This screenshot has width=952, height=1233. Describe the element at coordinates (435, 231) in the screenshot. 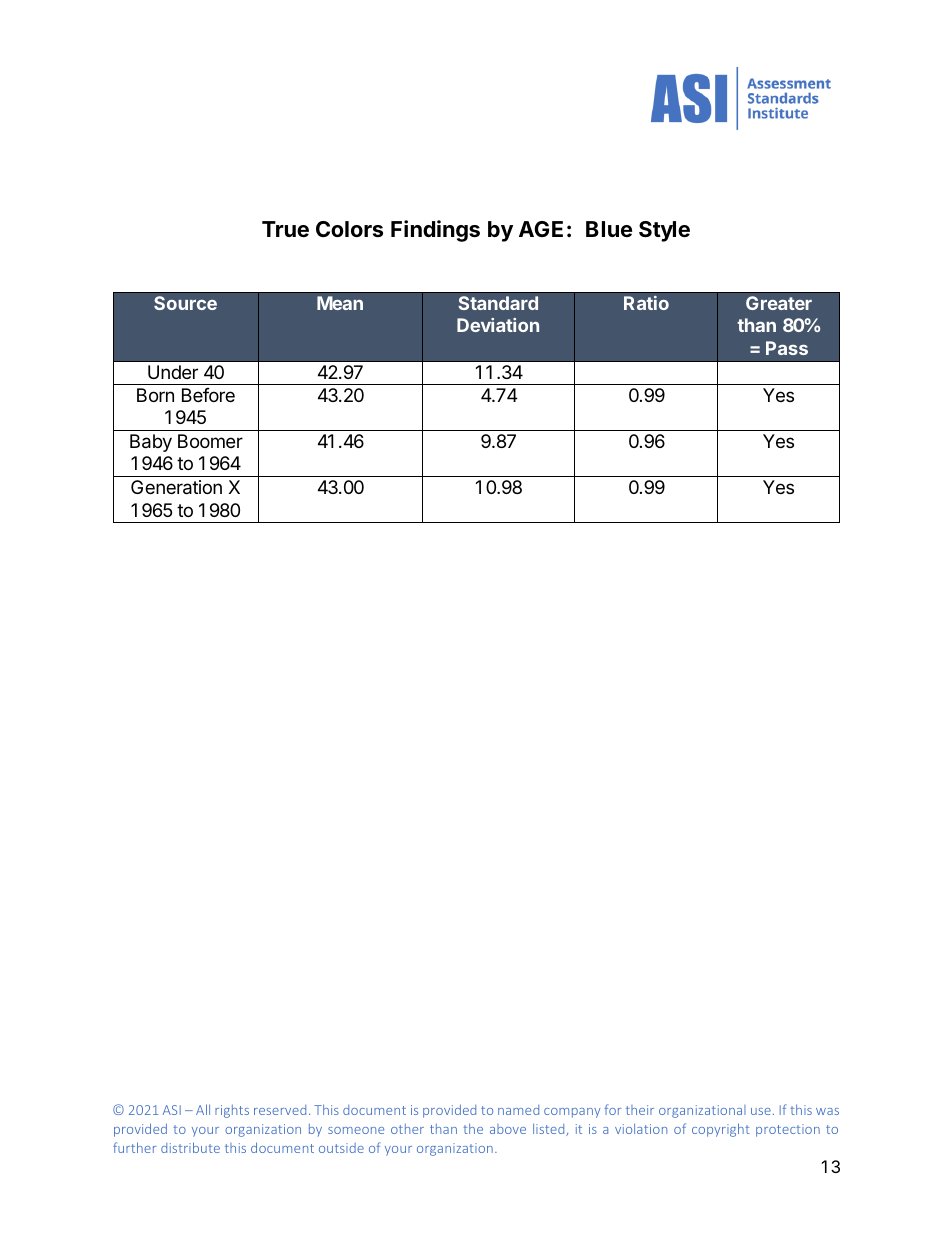

I see `Findings` at that location.
